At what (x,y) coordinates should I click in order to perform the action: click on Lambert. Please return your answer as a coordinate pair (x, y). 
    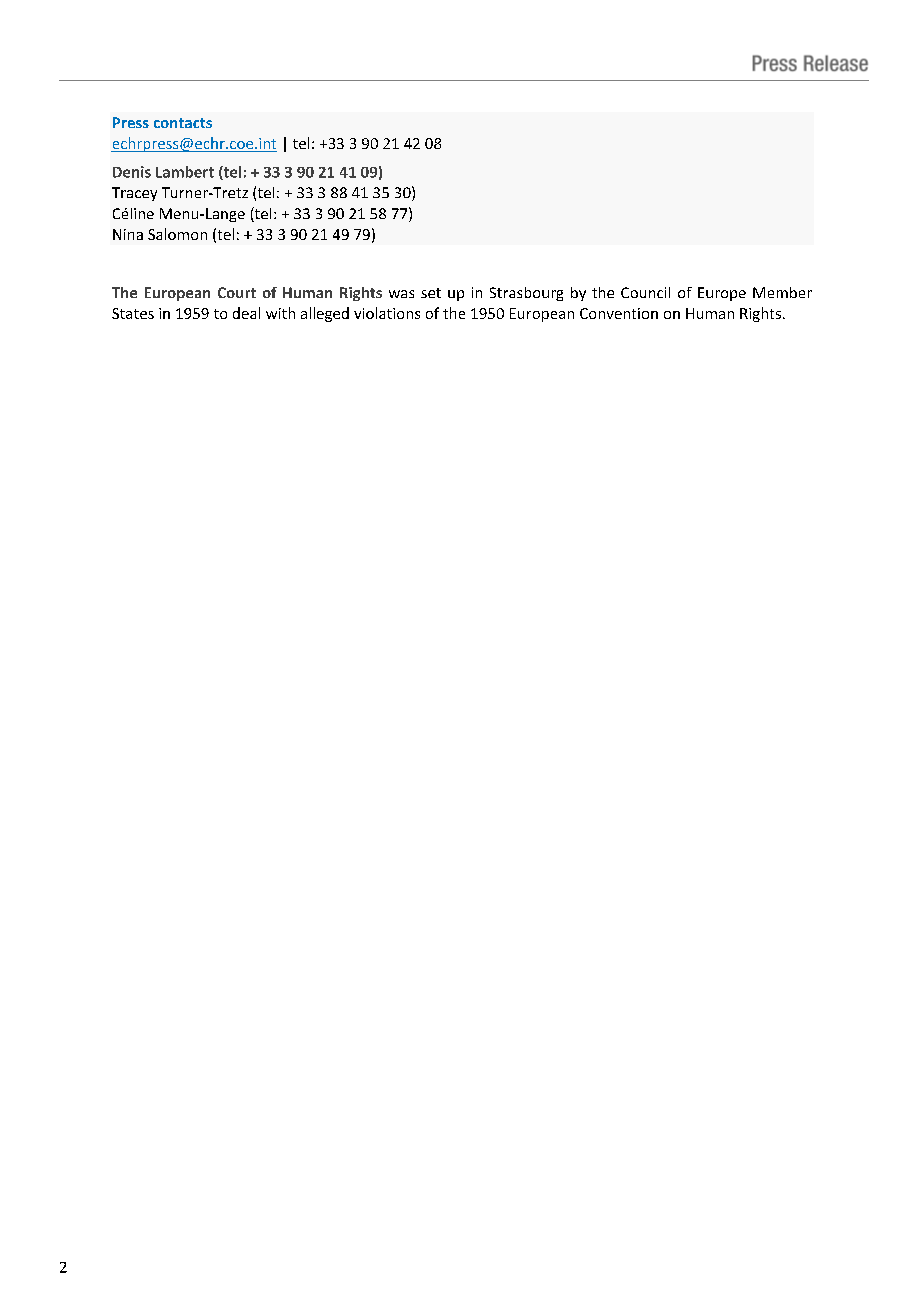
    Looking at the image, I should click on (185, 172).
